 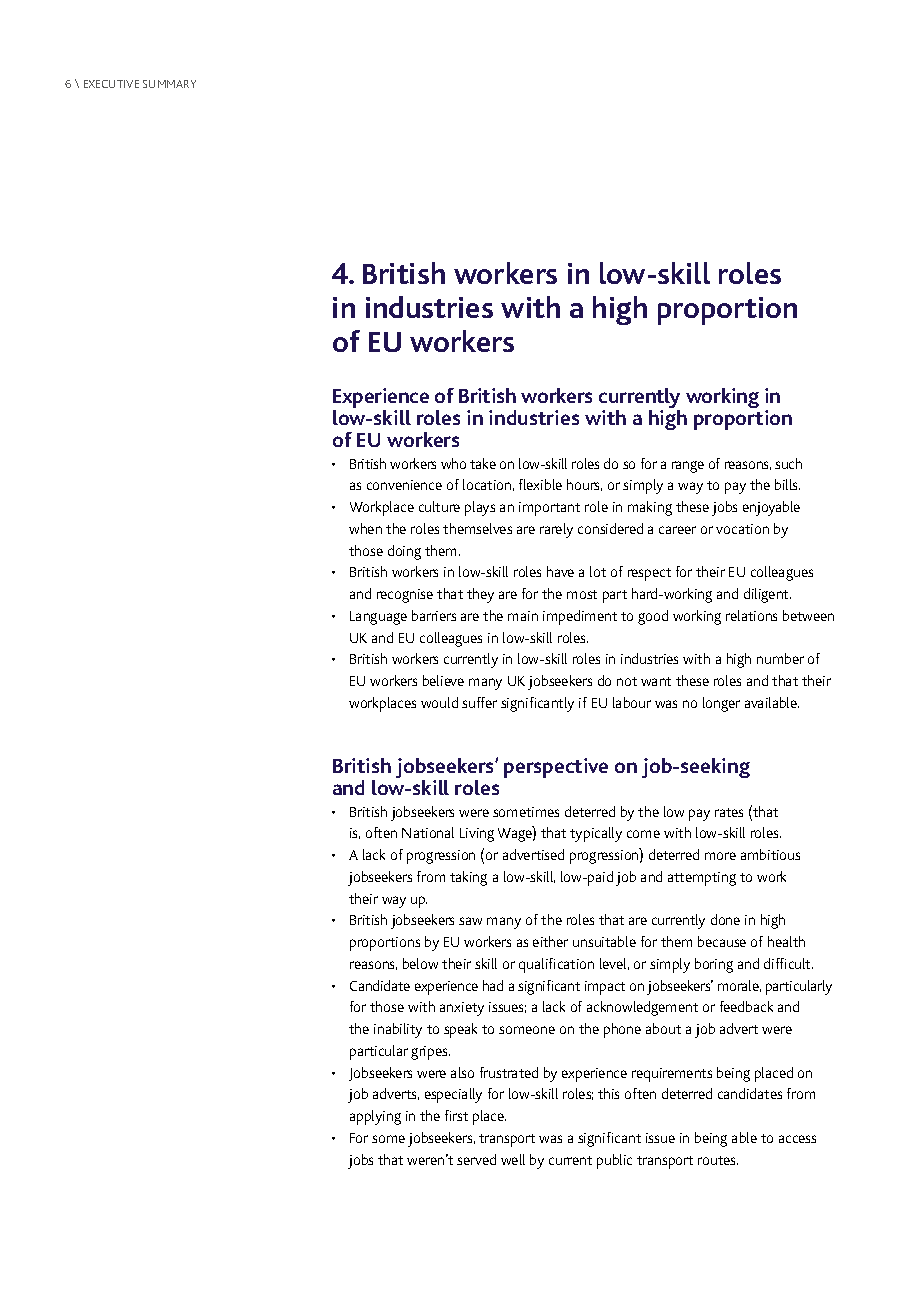 What do you see at coordinates (688, 467) in the image?
I see `range` at bounding box center [688, 467].
